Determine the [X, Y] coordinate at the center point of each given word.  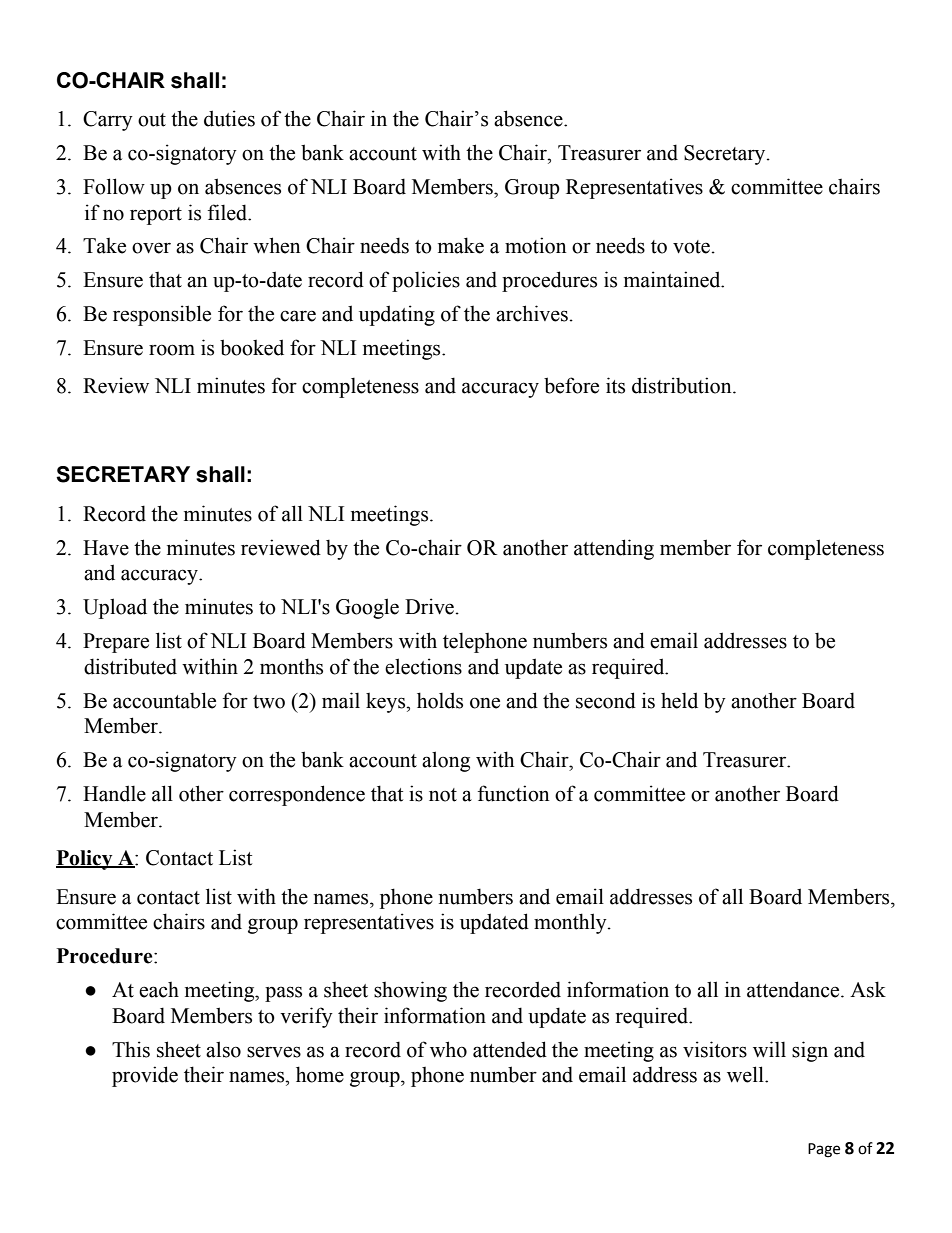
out [152, 120]
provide [145, 1076]
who [448, 1049]
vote [691, 247]
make [461, 245]
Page [824, 1150]
